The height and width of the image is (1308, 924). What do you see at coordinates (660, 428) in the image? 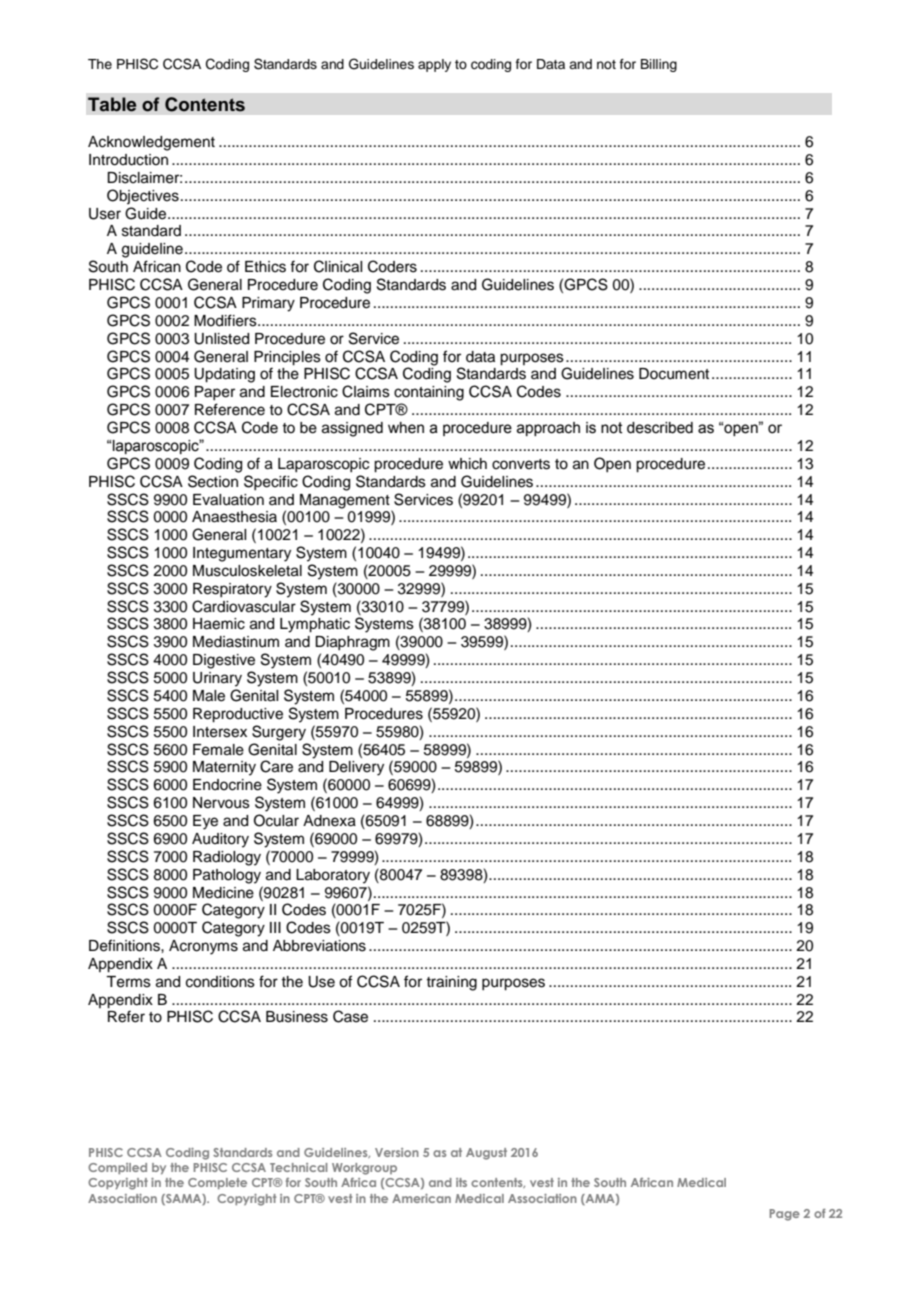
I see `described` at bounding box center [660, 428].
